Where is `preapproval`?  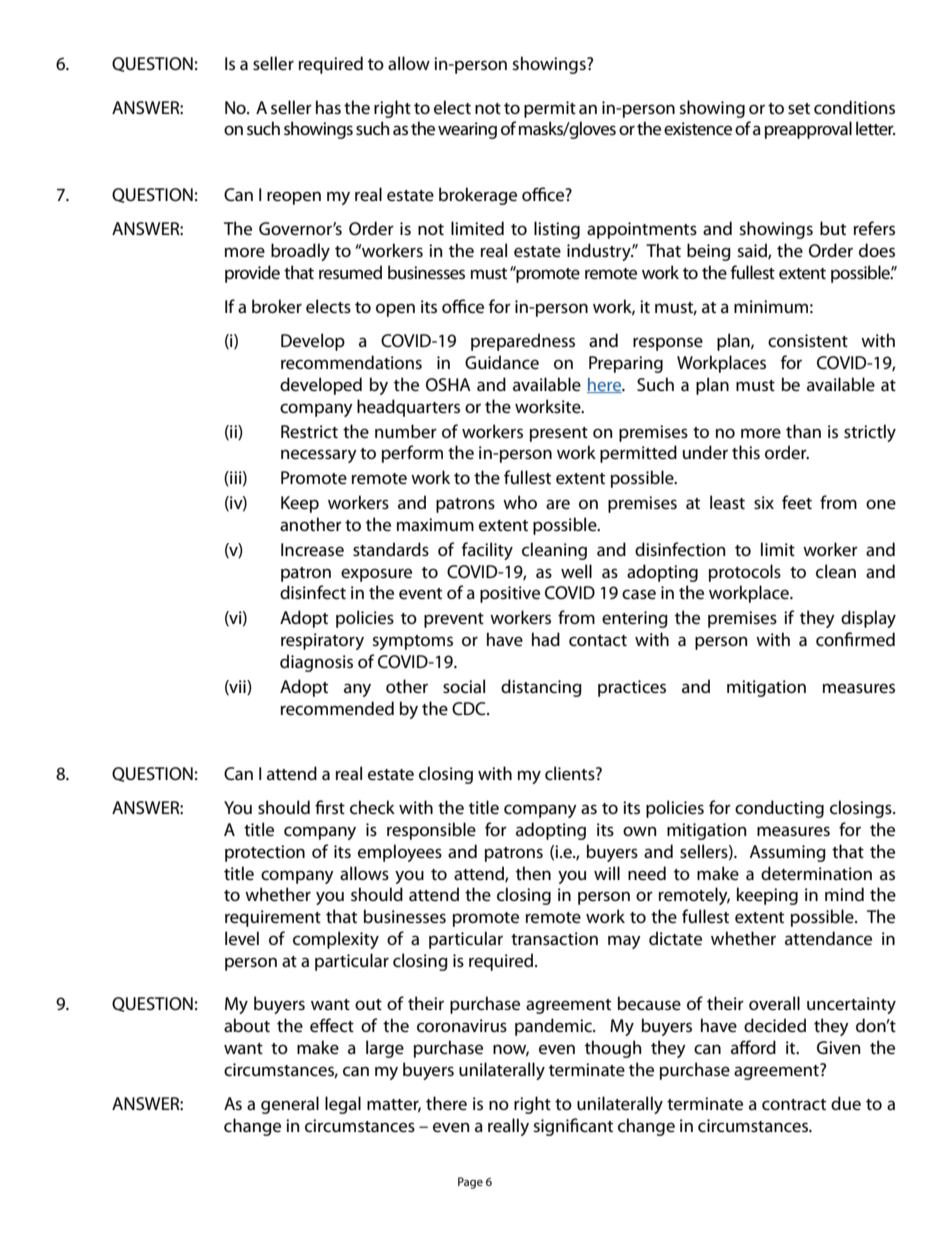
preapproval is located at coordinates (808, 130).
